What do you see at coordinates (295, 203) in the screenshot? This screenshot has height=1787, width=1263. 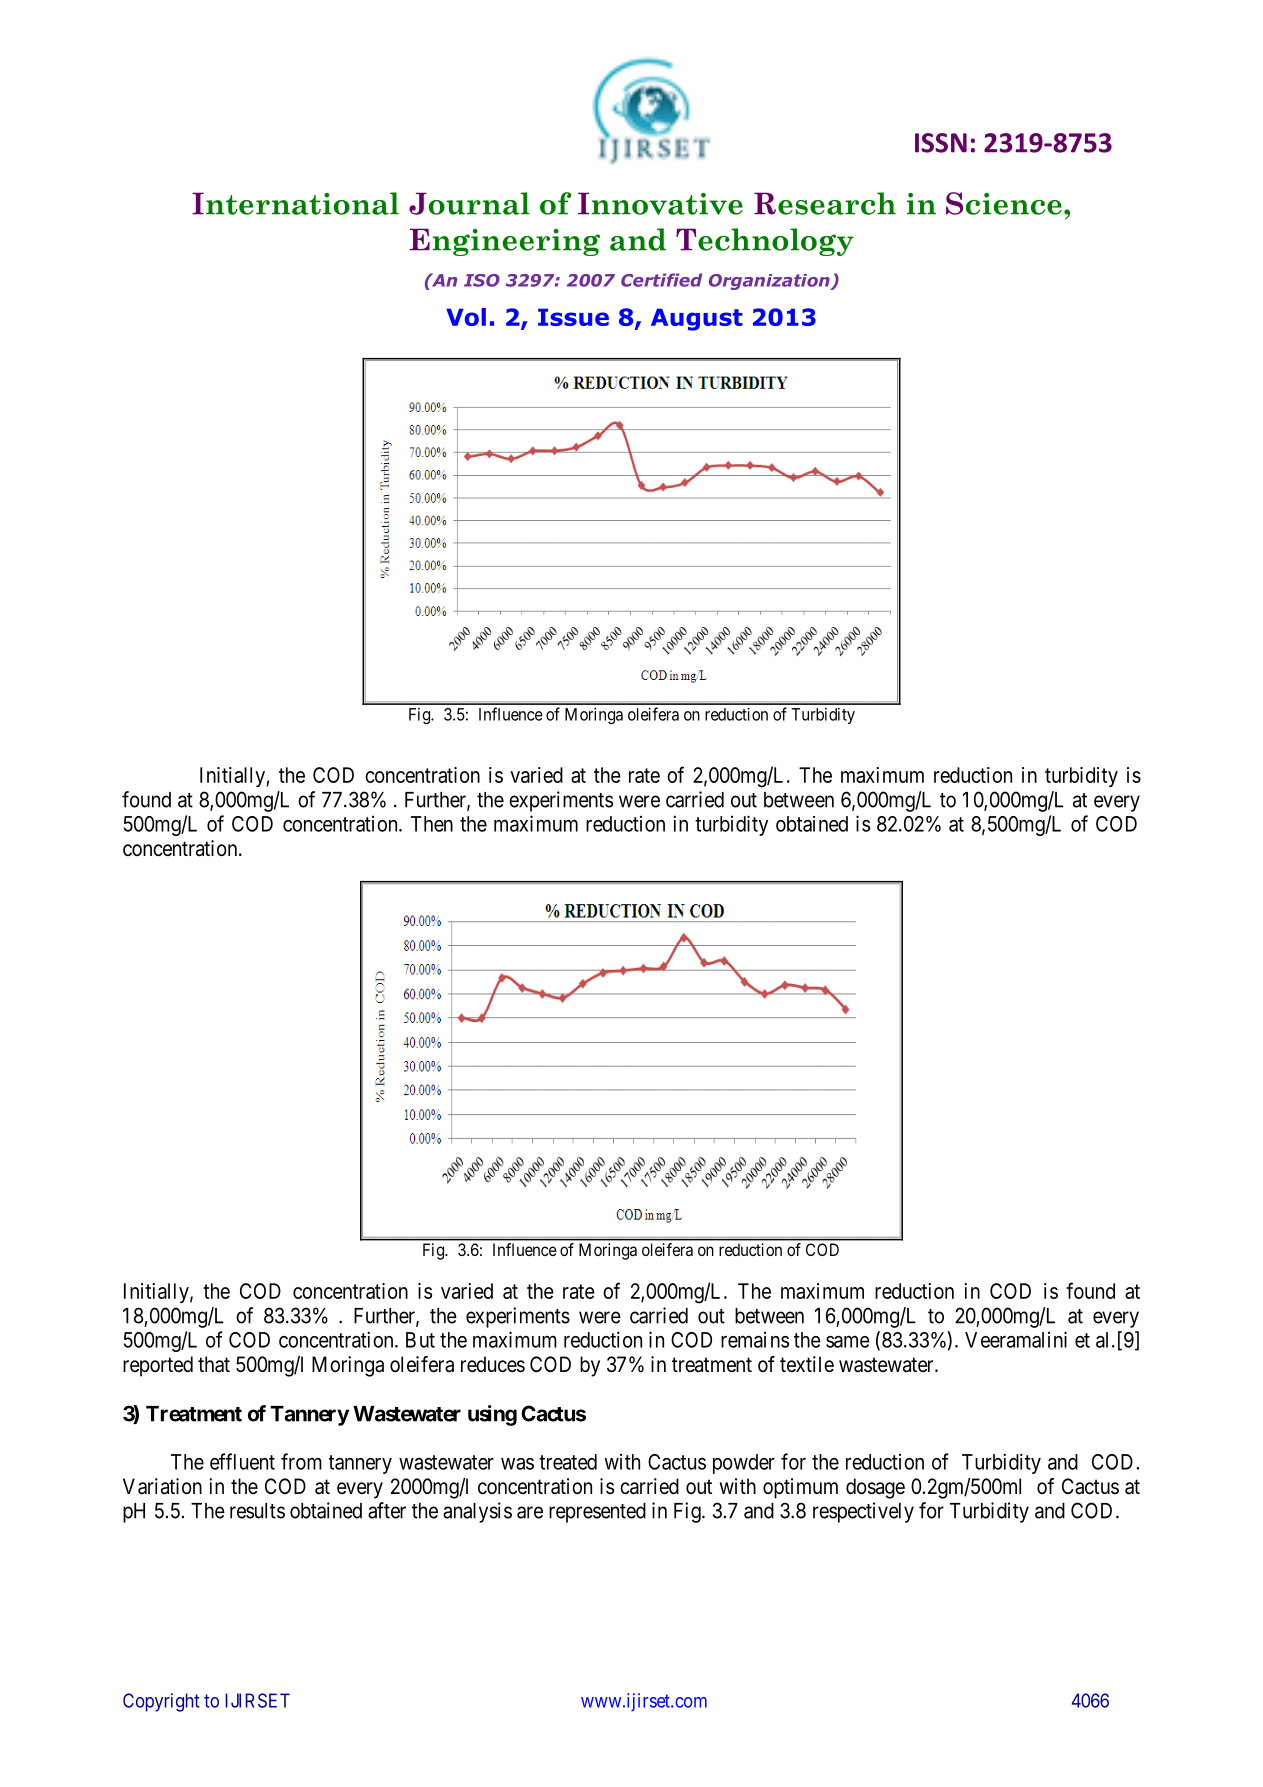 I see `International` at bounding box center [295, 203].
